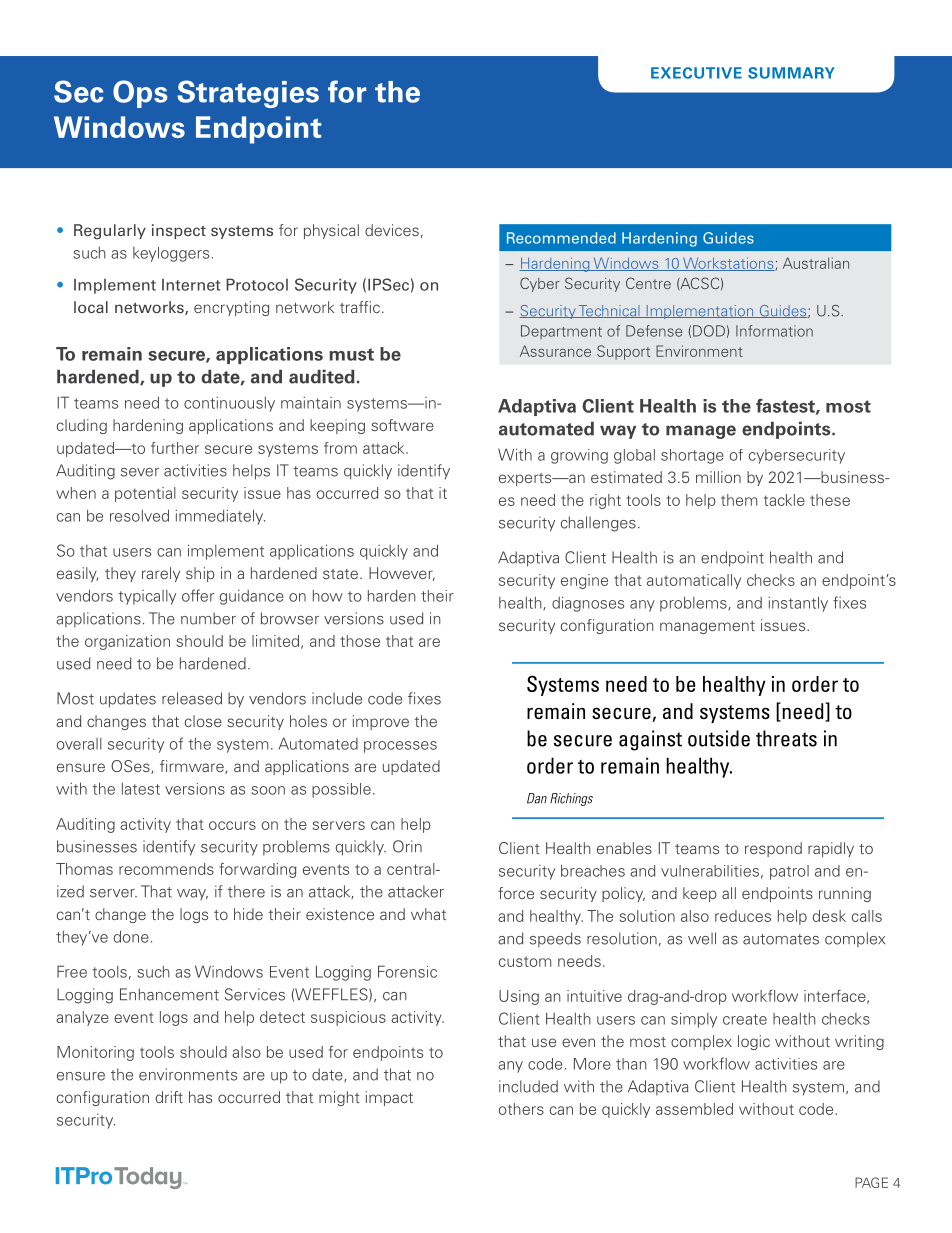 The width and height of the screenshot is (952, 1233). Describe the element at coordinates (791, 73) in the screenshot. I see `SUMMARY` at that location.
